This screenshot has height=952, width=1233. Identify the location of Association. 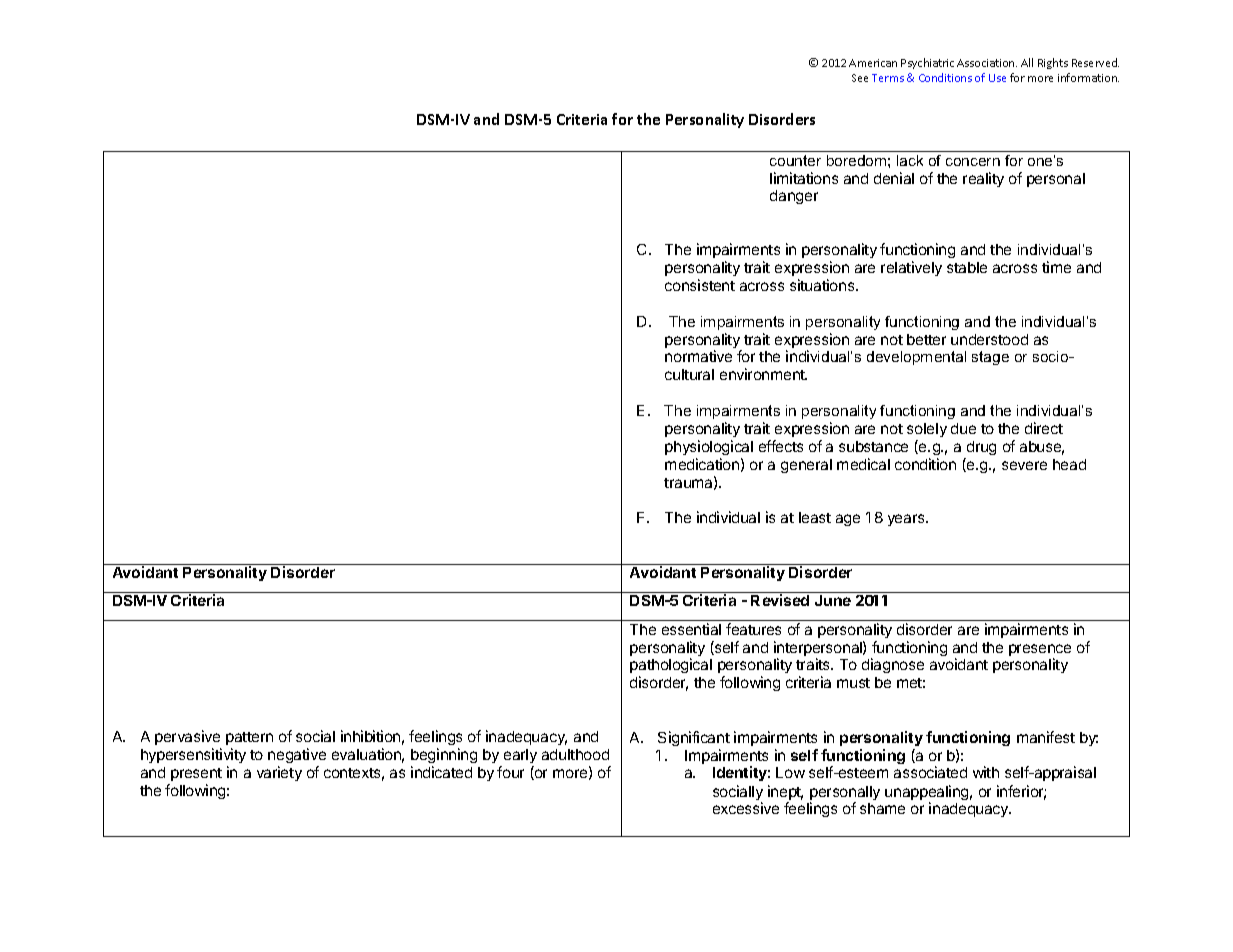
(987, 63).
